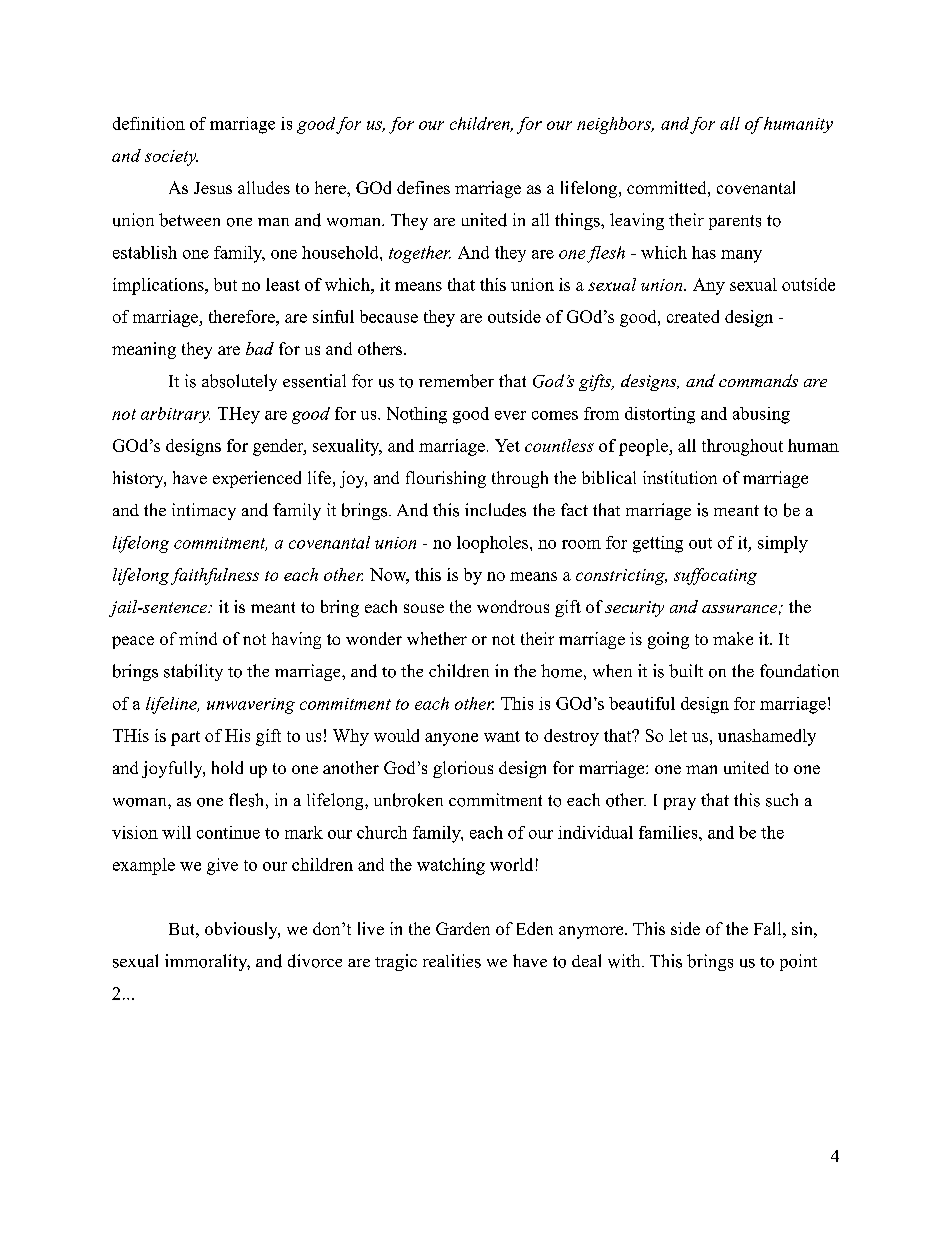 The width and height of the document is (952, 1233). Describe the element at coordinates (494, 544) in the document. I see `loopholes` at that location.
